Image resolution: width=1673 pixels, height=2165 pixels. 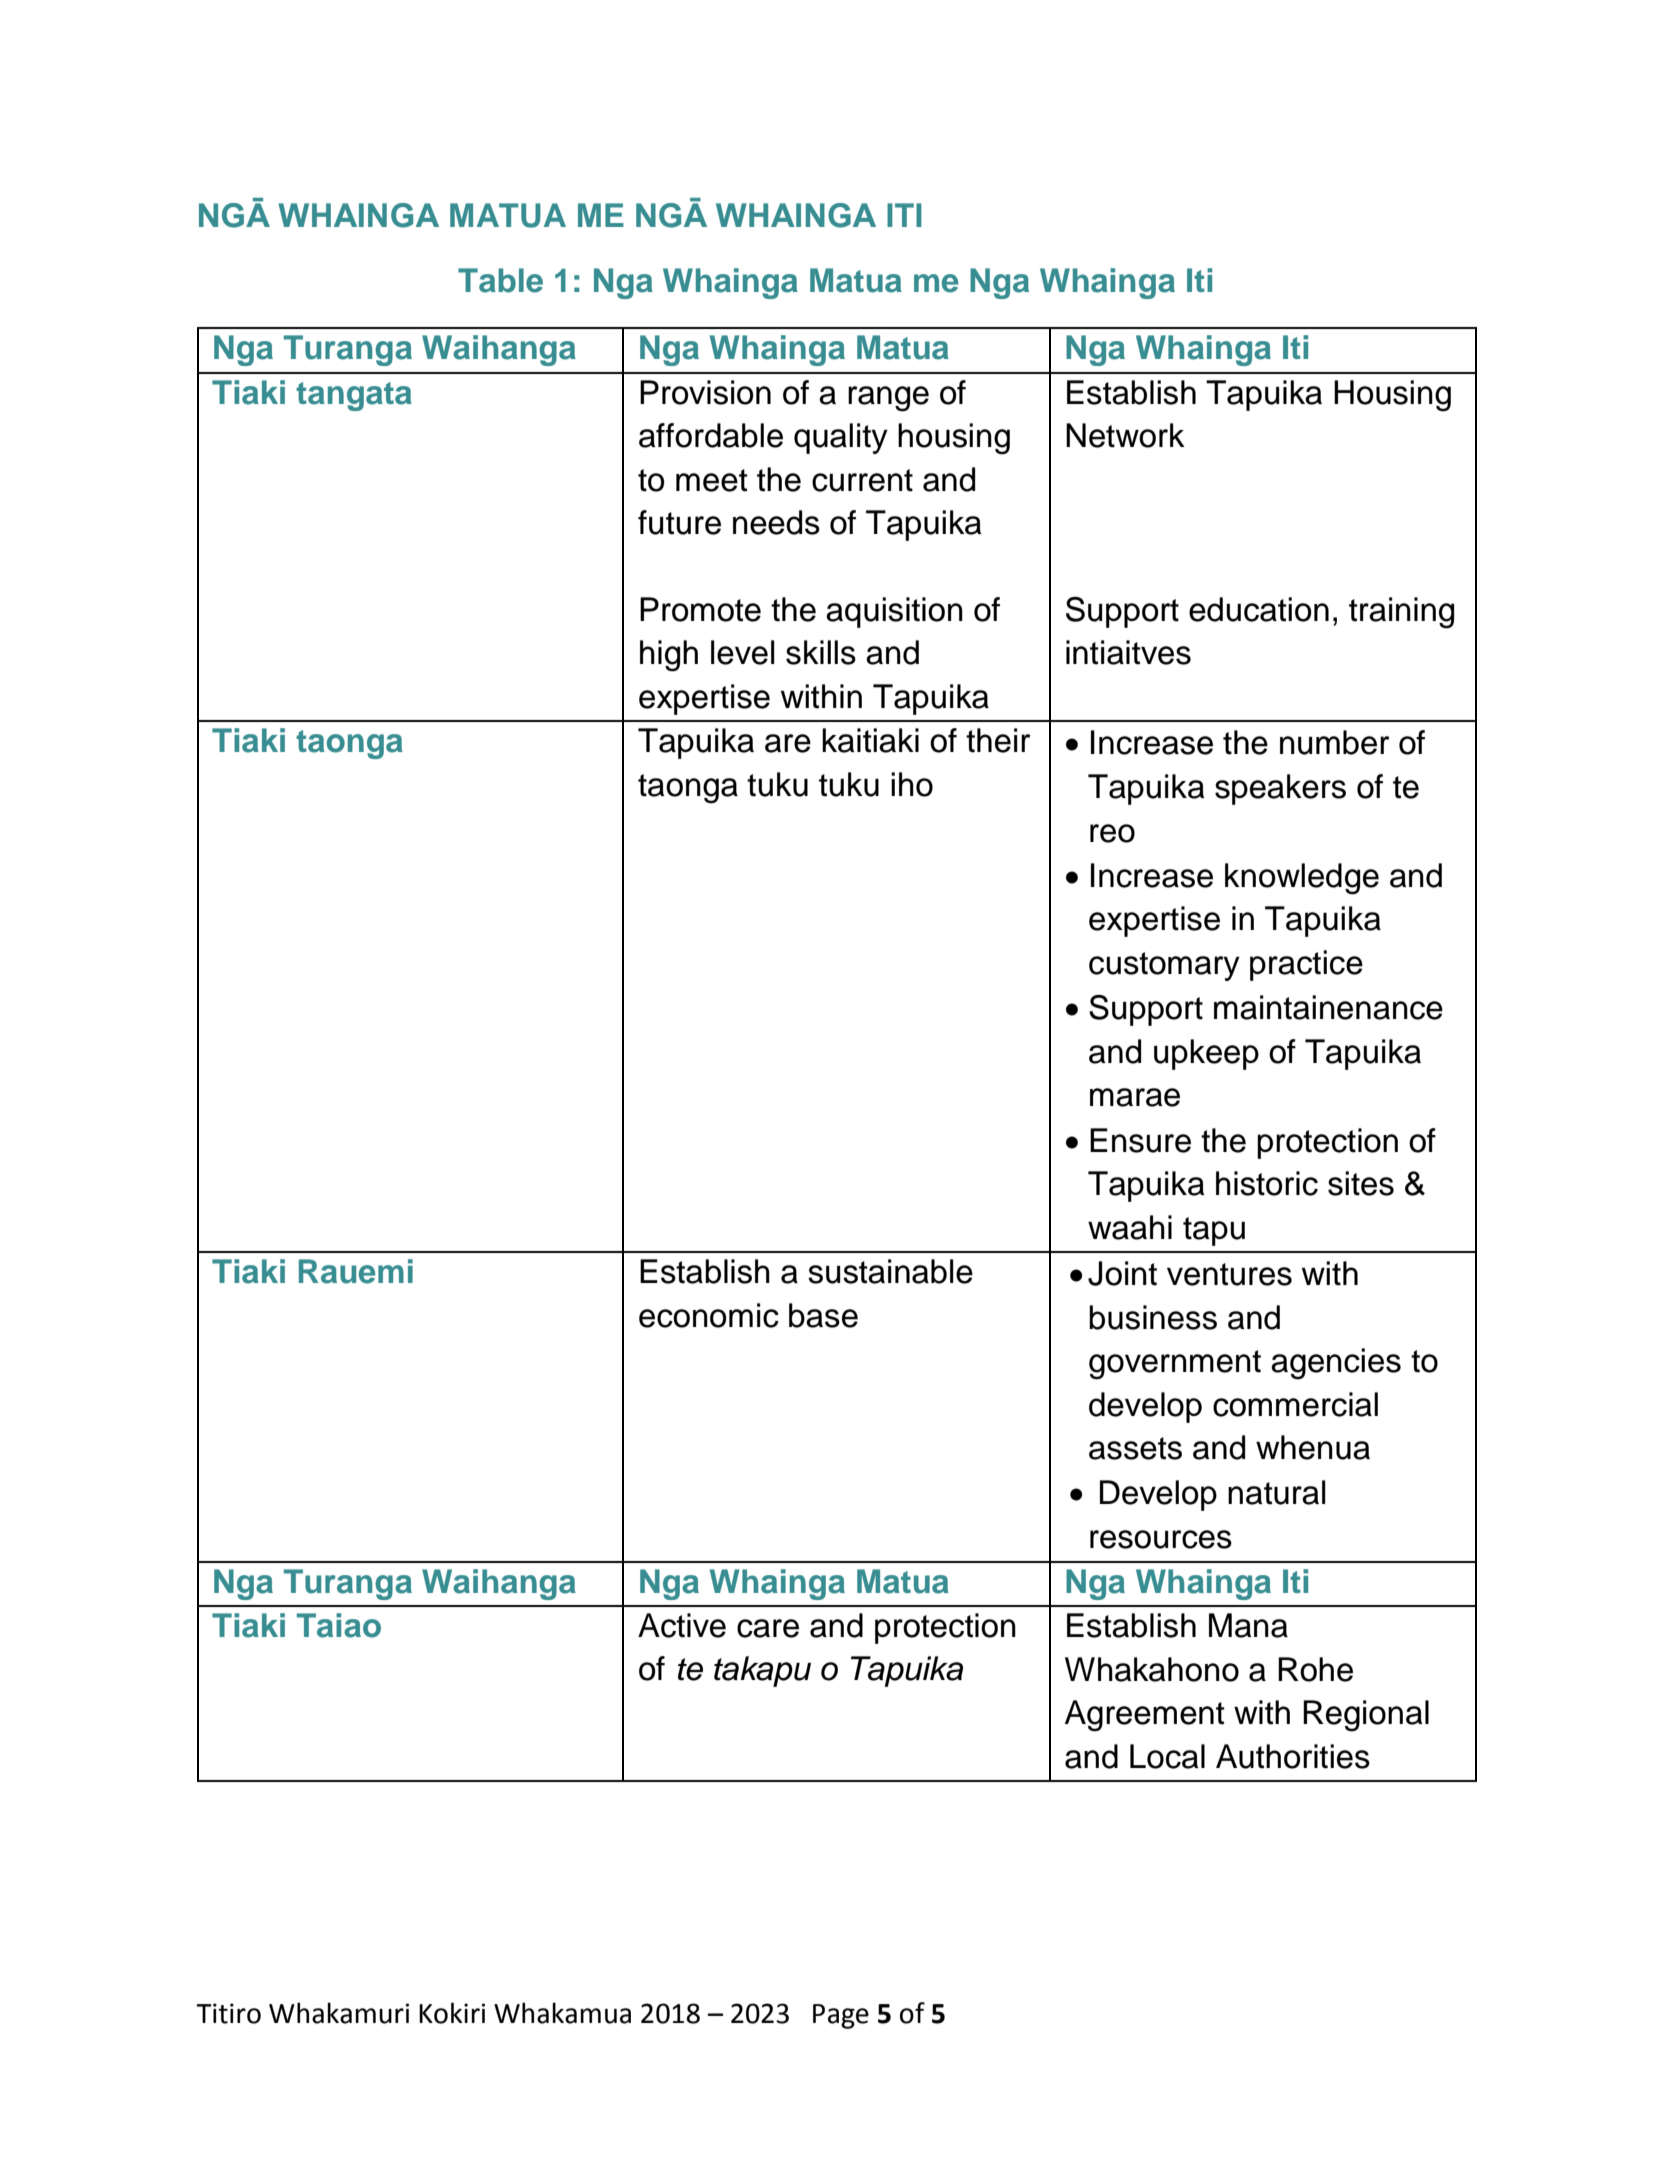 I want to click on Network, so click(x=1125, y=435).
